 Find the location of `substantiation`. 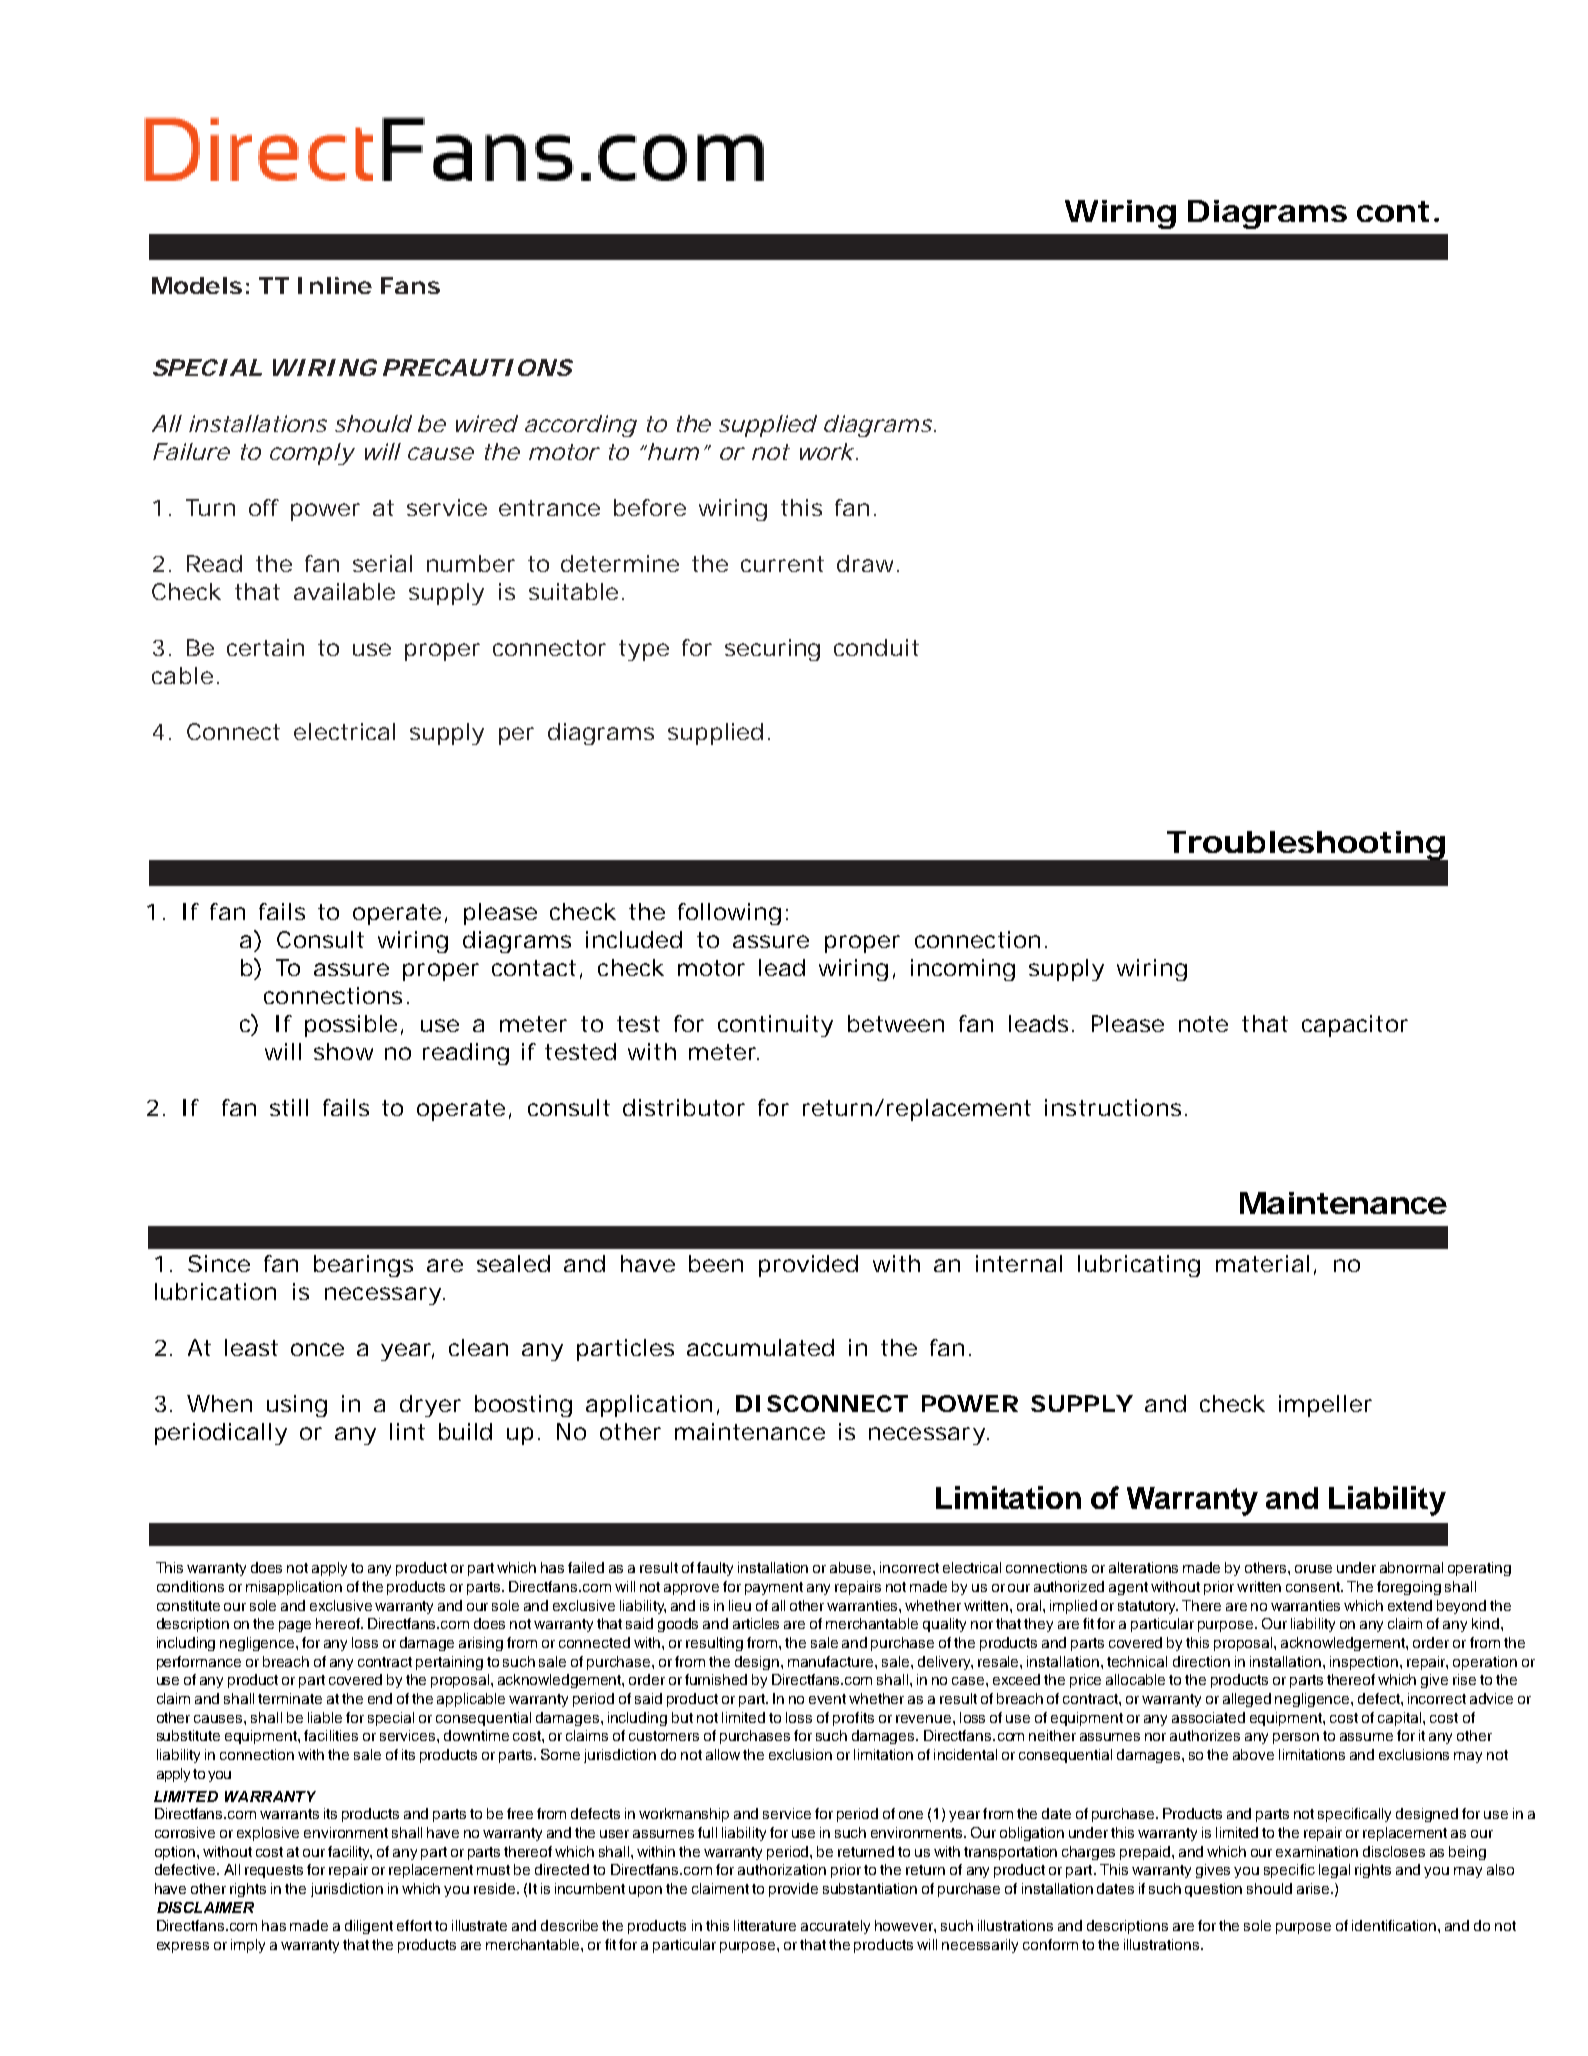

substantiation is located at coordinates (870, 1888).
